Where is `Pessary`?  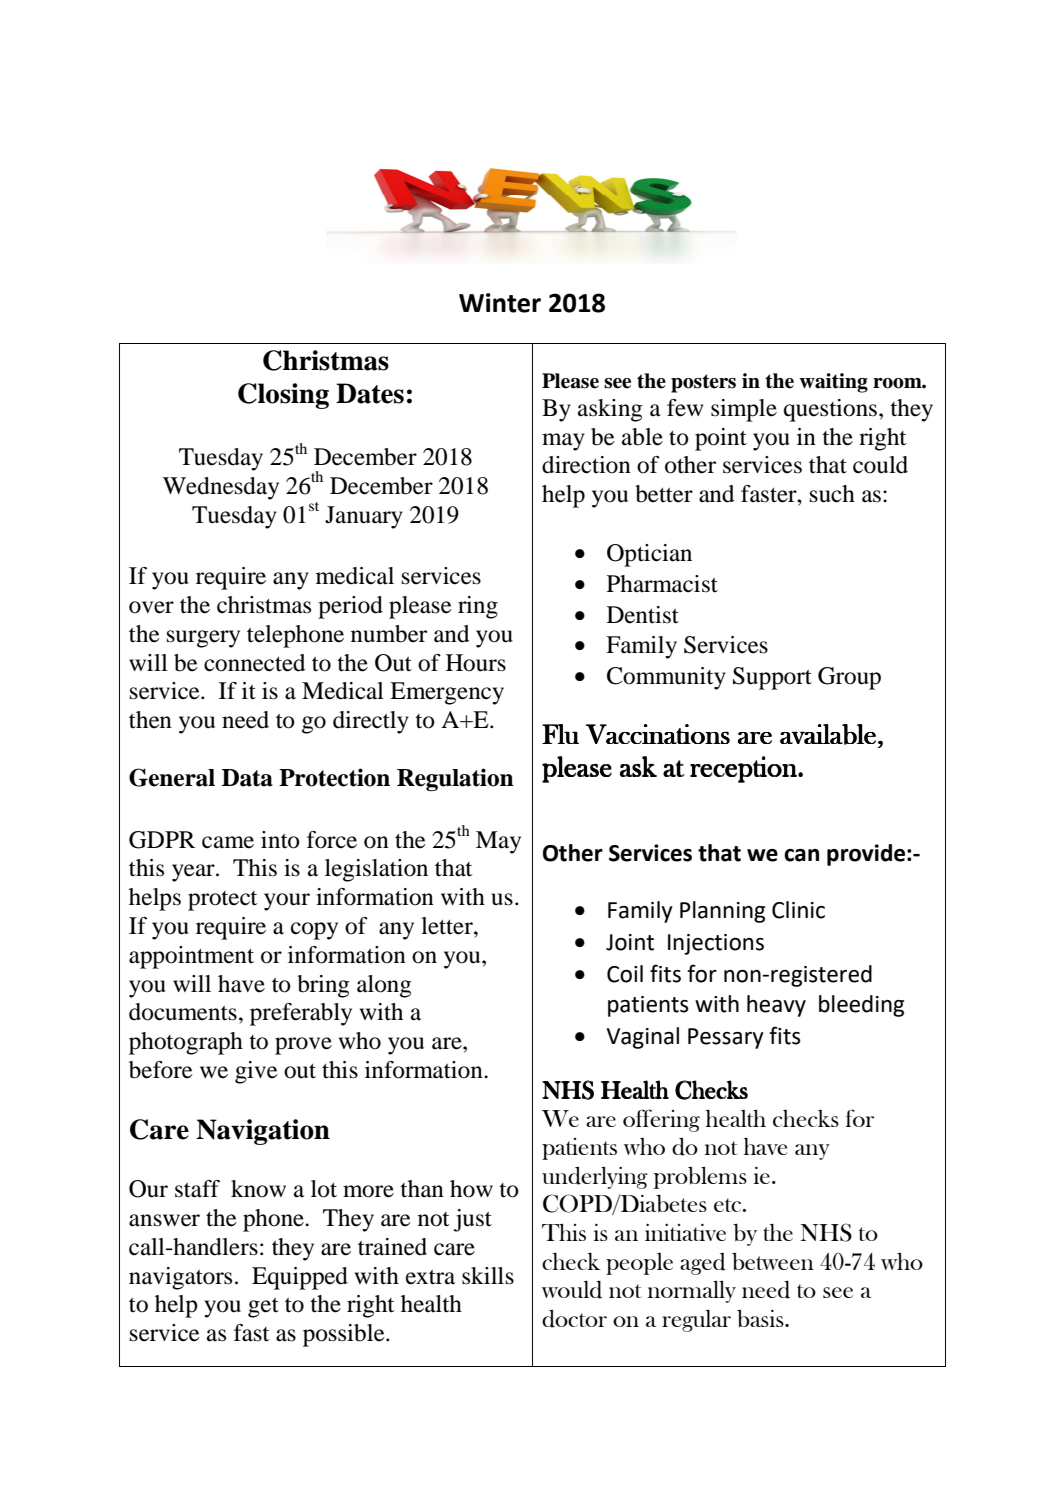 Pessary is located at coordinates (726, 1038).
